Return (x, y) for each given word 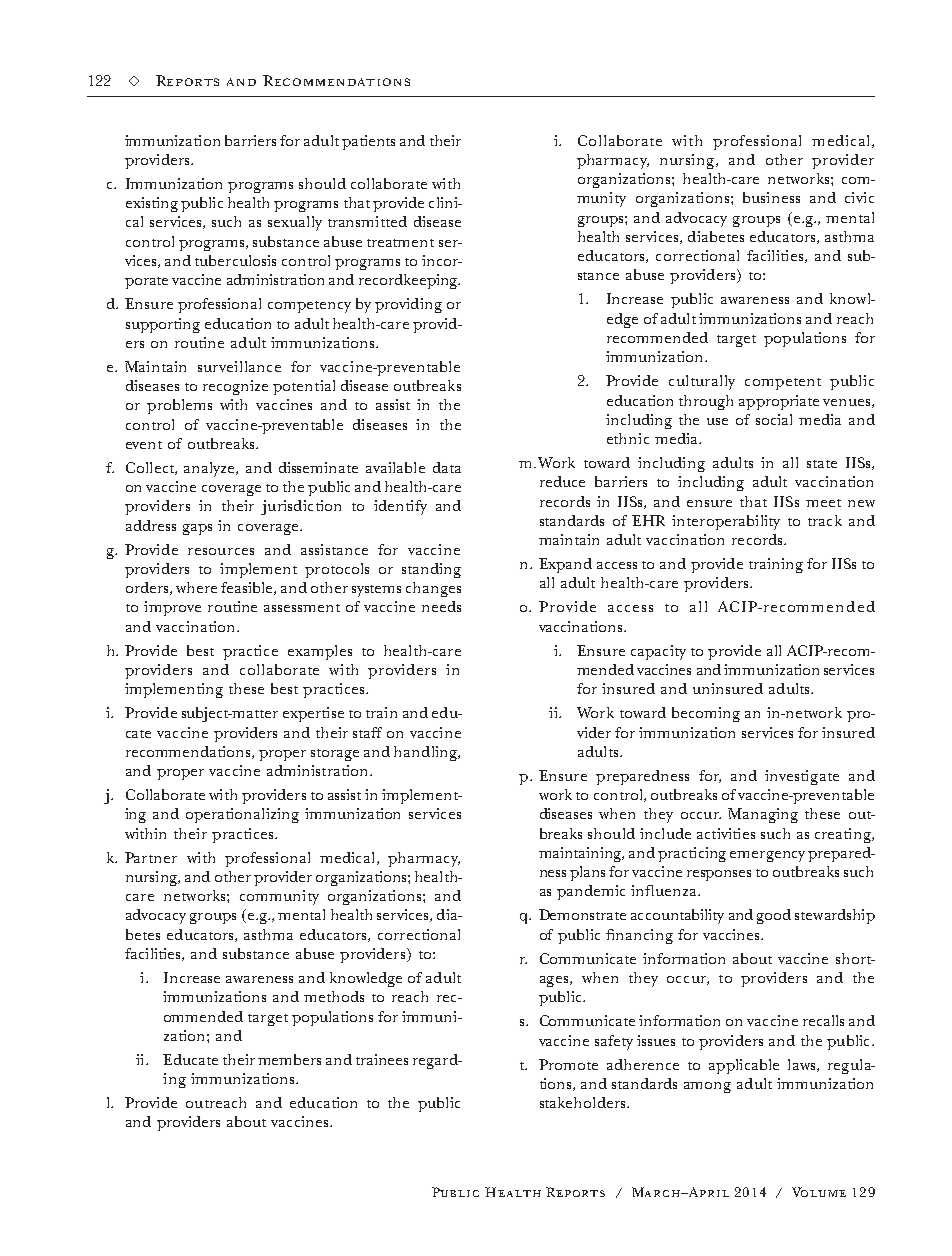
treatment (400, 243)
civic (859, 197)
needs (441, 606)
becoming (706, 714)
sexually (295, 223)
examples (320, 652)
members (289, 1059)
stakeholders (584, 1102)
